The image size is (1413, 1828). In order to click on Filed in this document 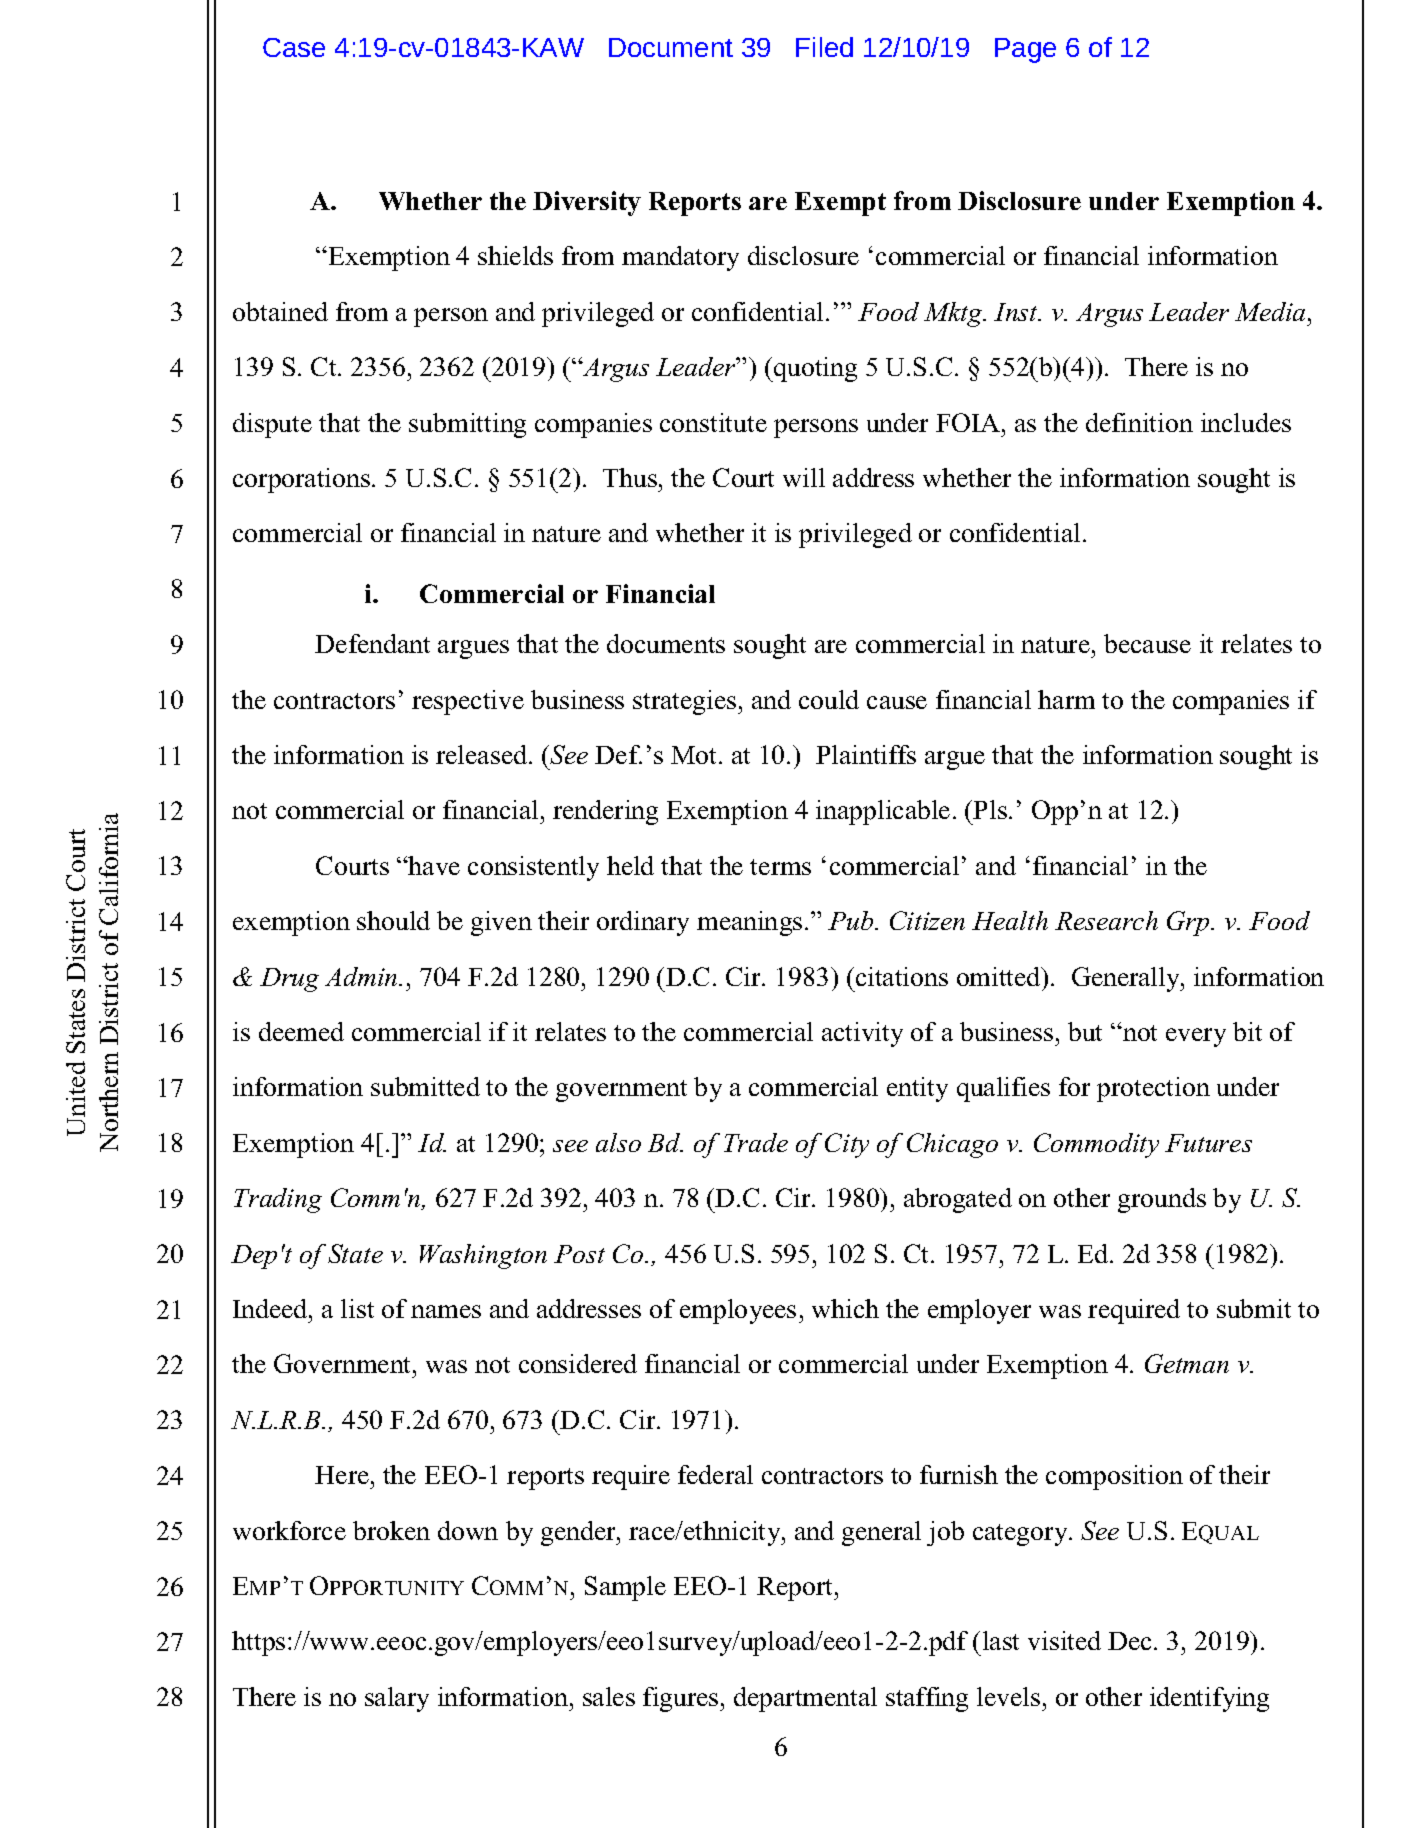, I will do `click(824, 47)`.
